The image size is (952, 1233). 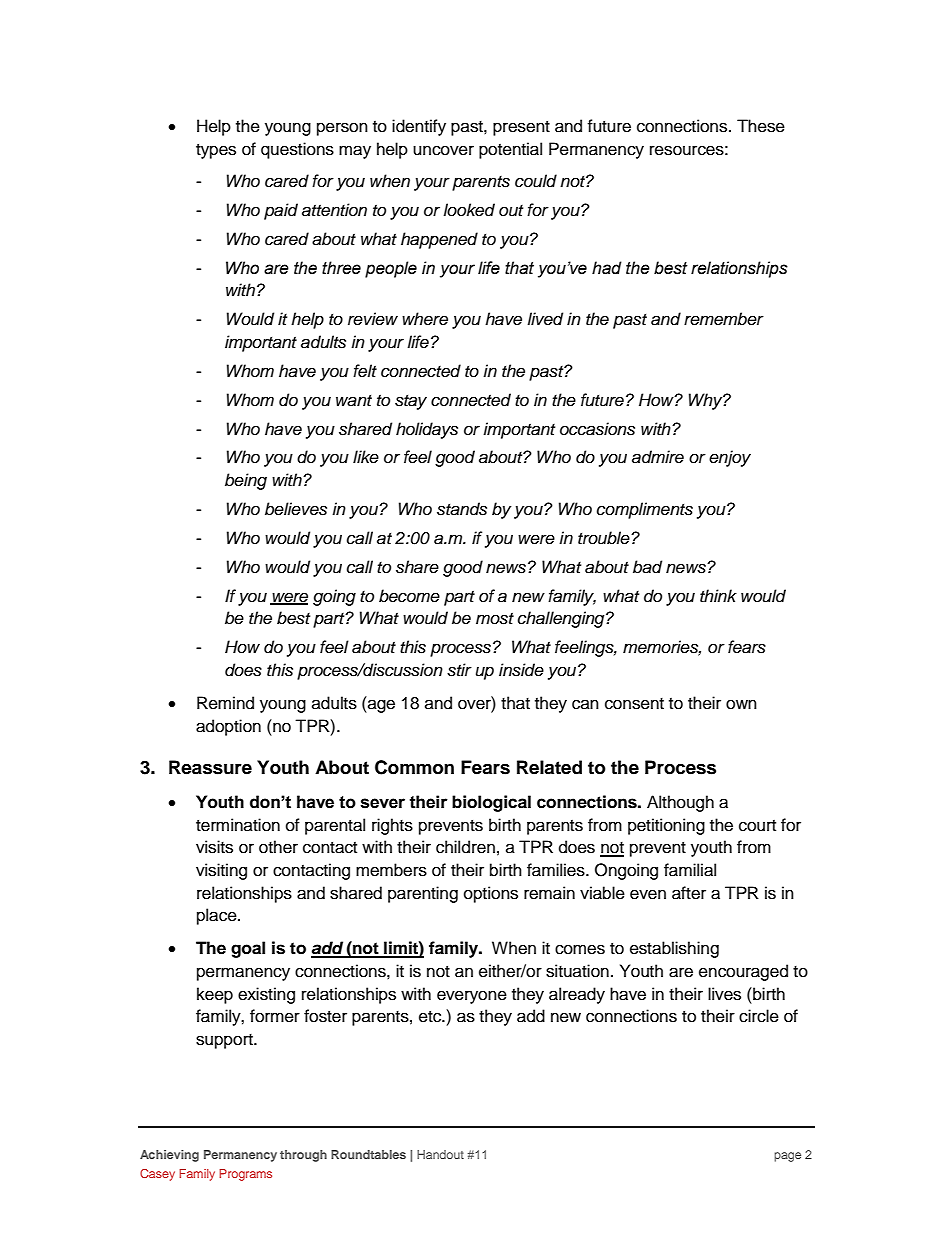 I want to click on Programs, so click(x=245, y=1175).
